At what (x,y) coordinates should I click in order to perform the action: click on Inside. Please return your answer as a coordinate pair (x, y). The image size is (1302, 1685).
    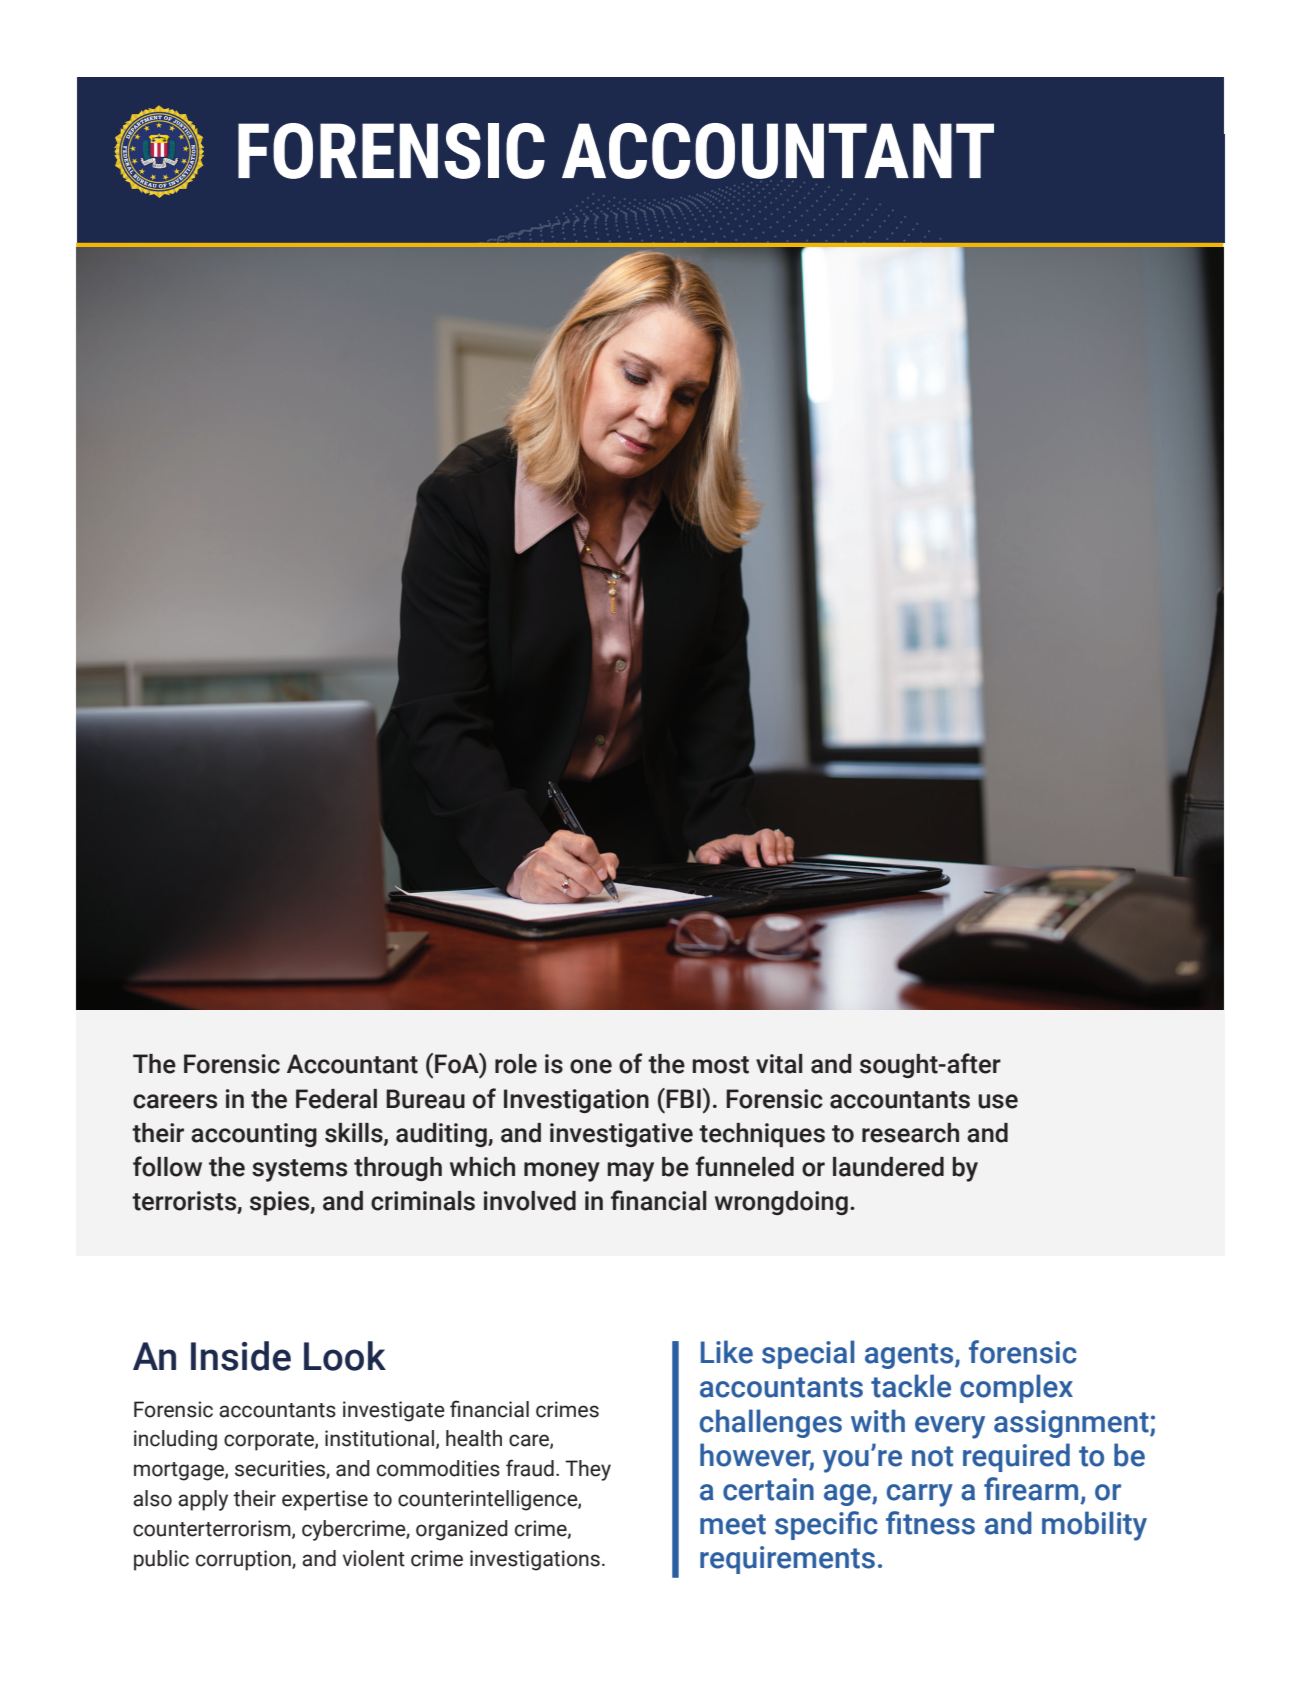
    Looking at the image, I should click on (241, 1356).
